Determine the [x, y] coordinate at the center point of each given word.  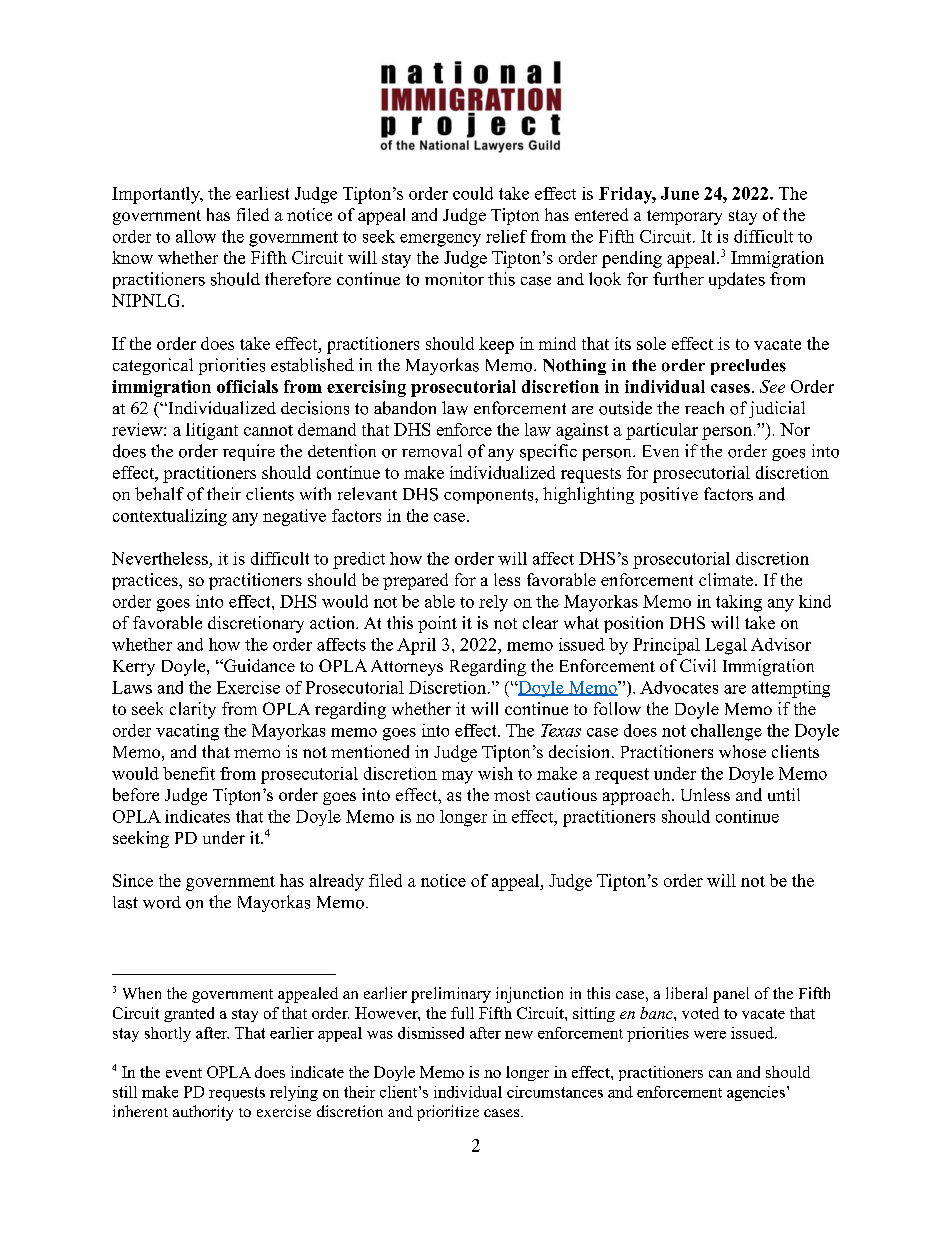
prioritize [448, 1113]
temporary [684, 217]
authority [203, 1113]
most [512, 795]
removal [432, 451]
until [784, 794]
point [437, 624]
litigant [212, 431]
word [162, 902]
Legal [726, 646]
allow [196, 236]
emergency [440, 240]
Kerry [134, 668]
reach [704, 407]
